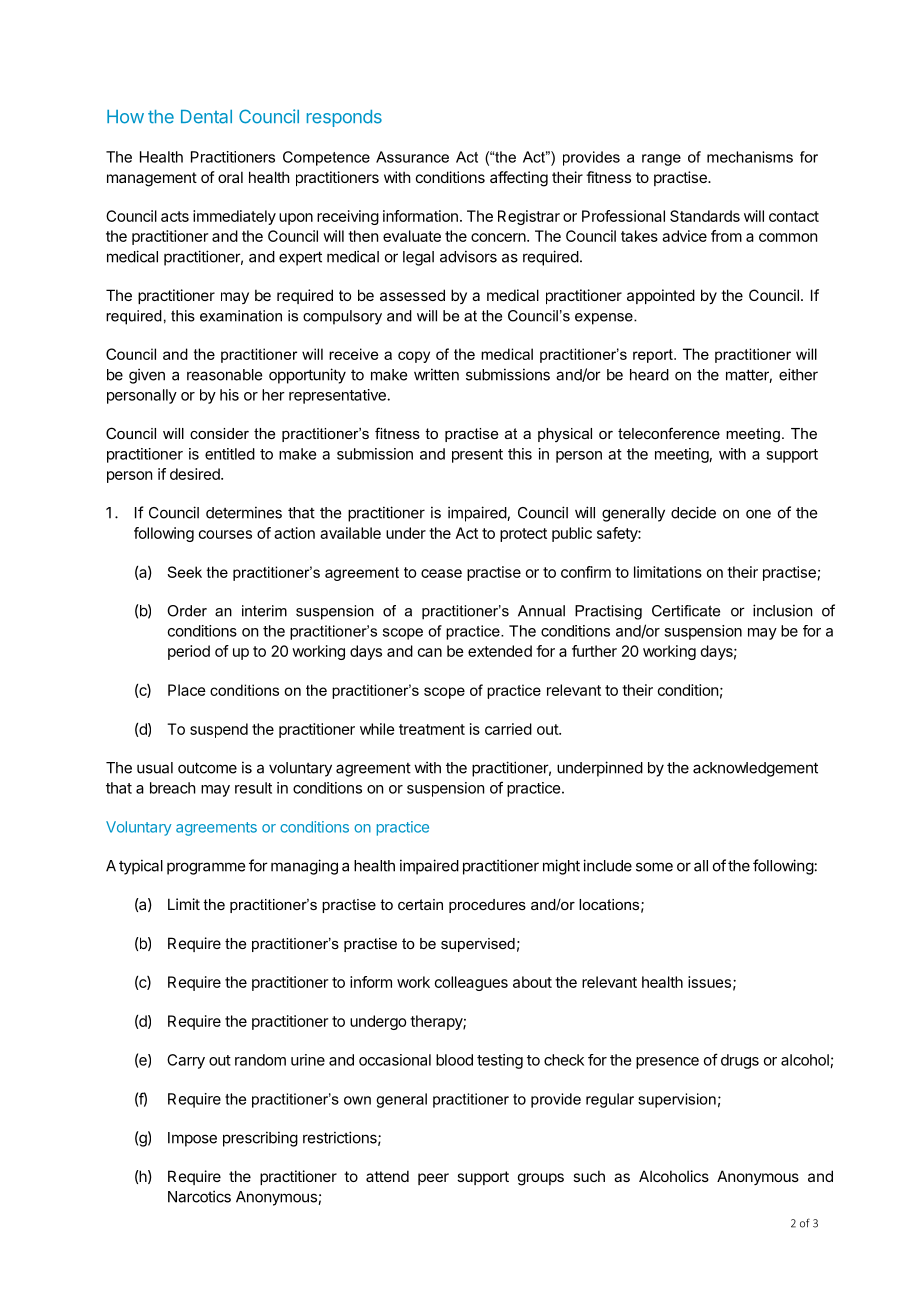 This document has height=1308, width=924. What do you see at coordinates (430, 652) in the document?
I see `can` at bounding box center [430, 652].
